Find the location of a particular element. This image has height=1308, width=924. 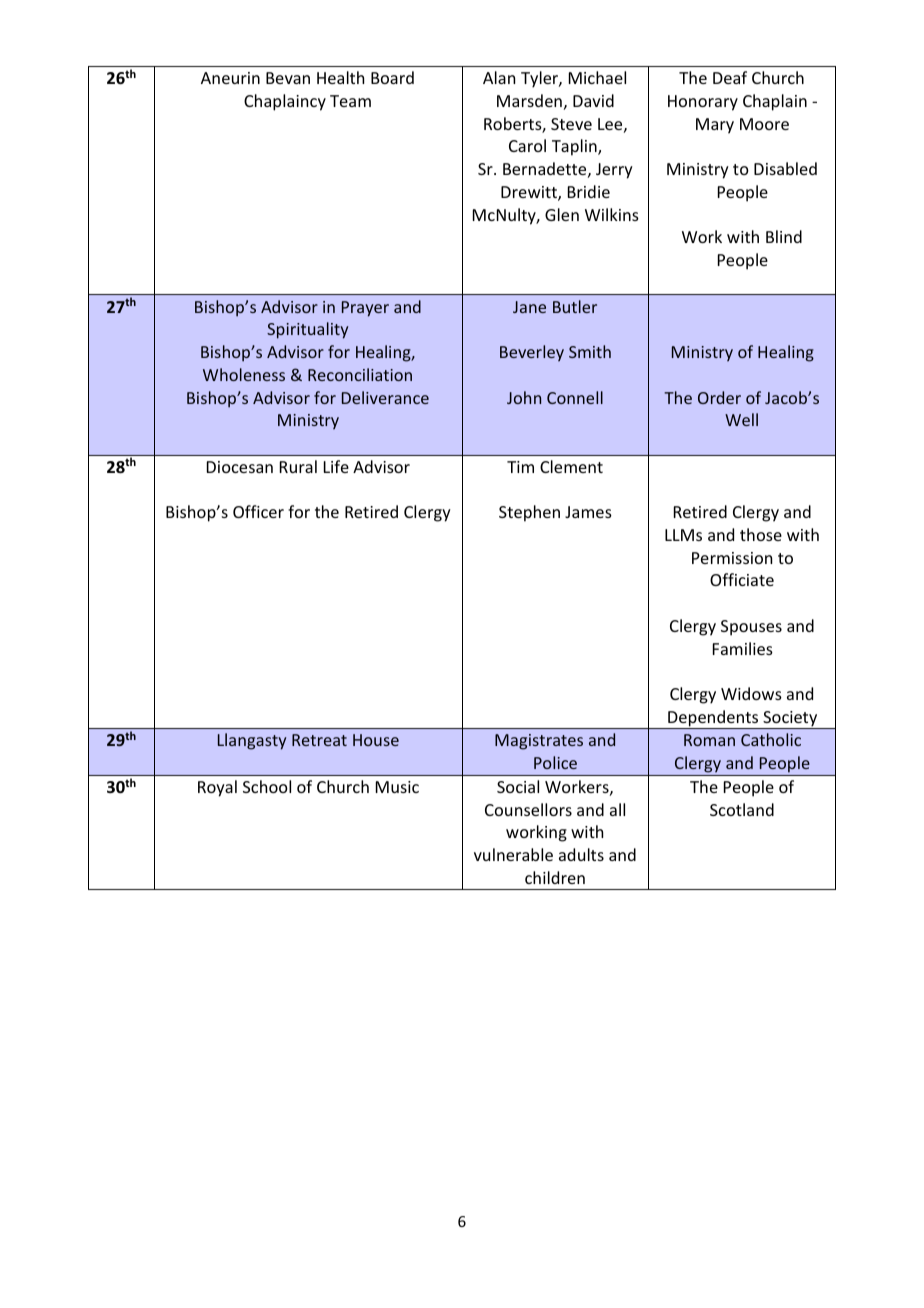

Stephen is located at coordinates (529, 513).
